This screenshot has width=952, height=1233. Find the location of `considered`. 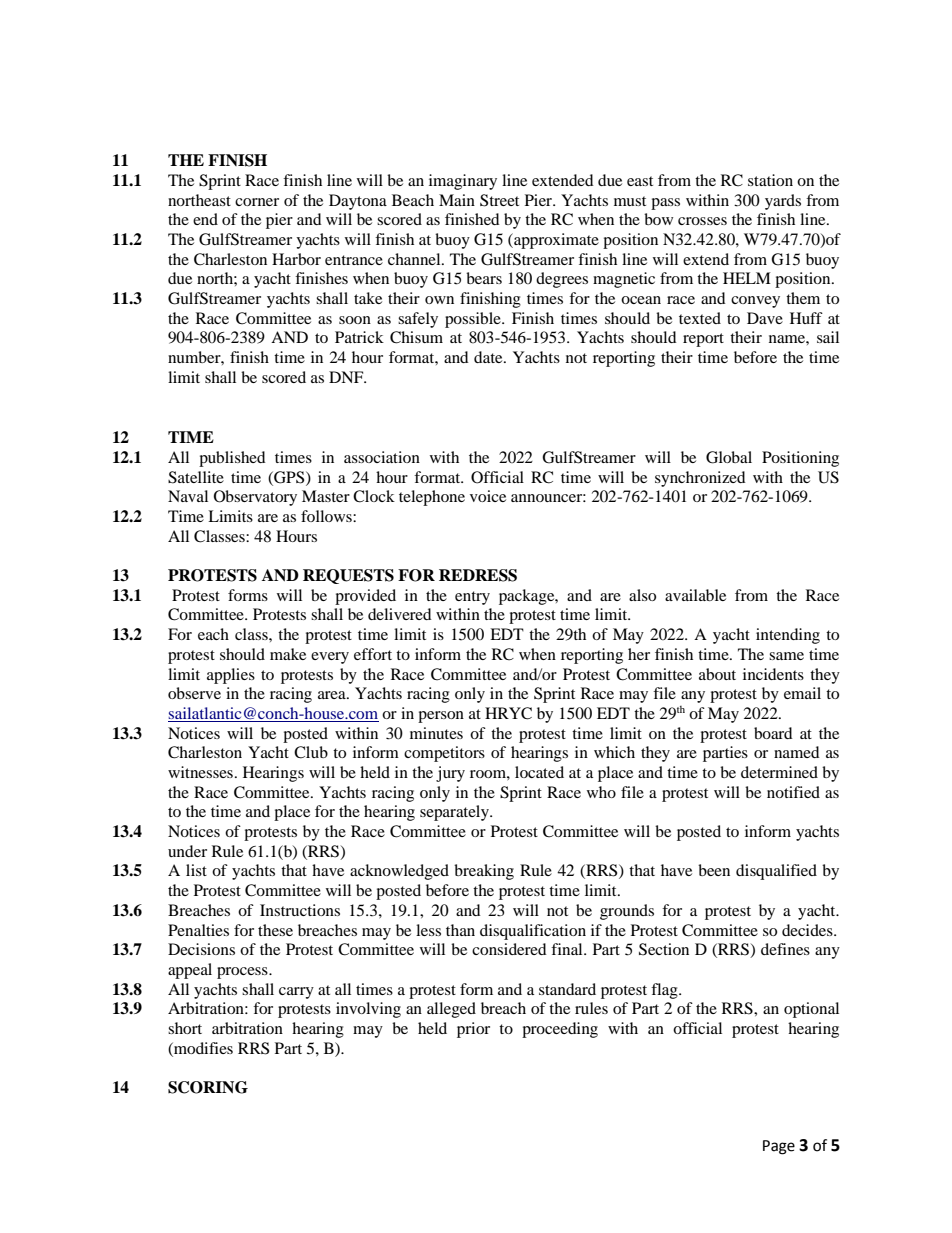

considered is located at coordinates (509, 949).
